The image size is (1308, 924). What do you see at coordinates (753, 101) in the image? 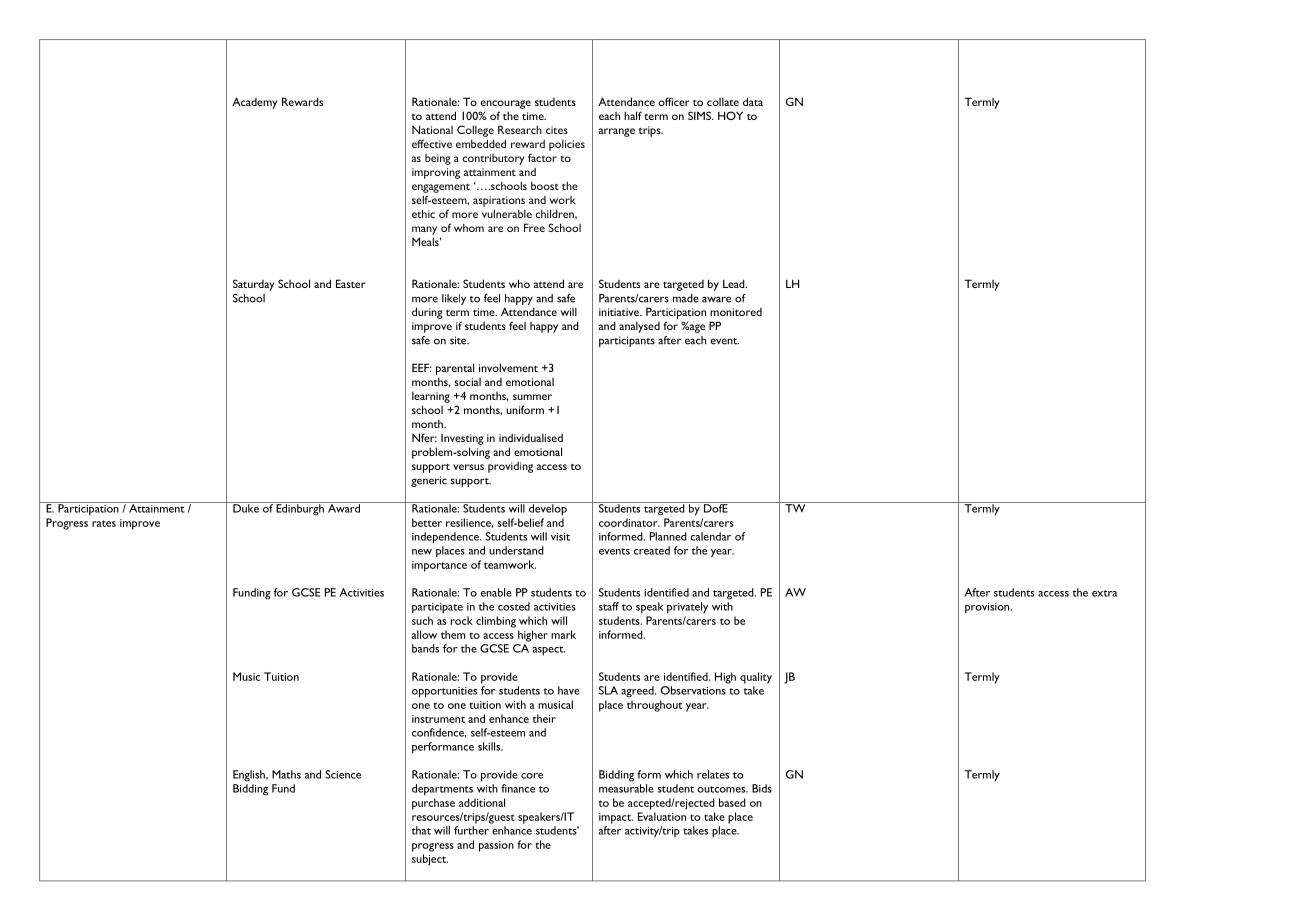
I see `data` at bounding box center [753, 101].
